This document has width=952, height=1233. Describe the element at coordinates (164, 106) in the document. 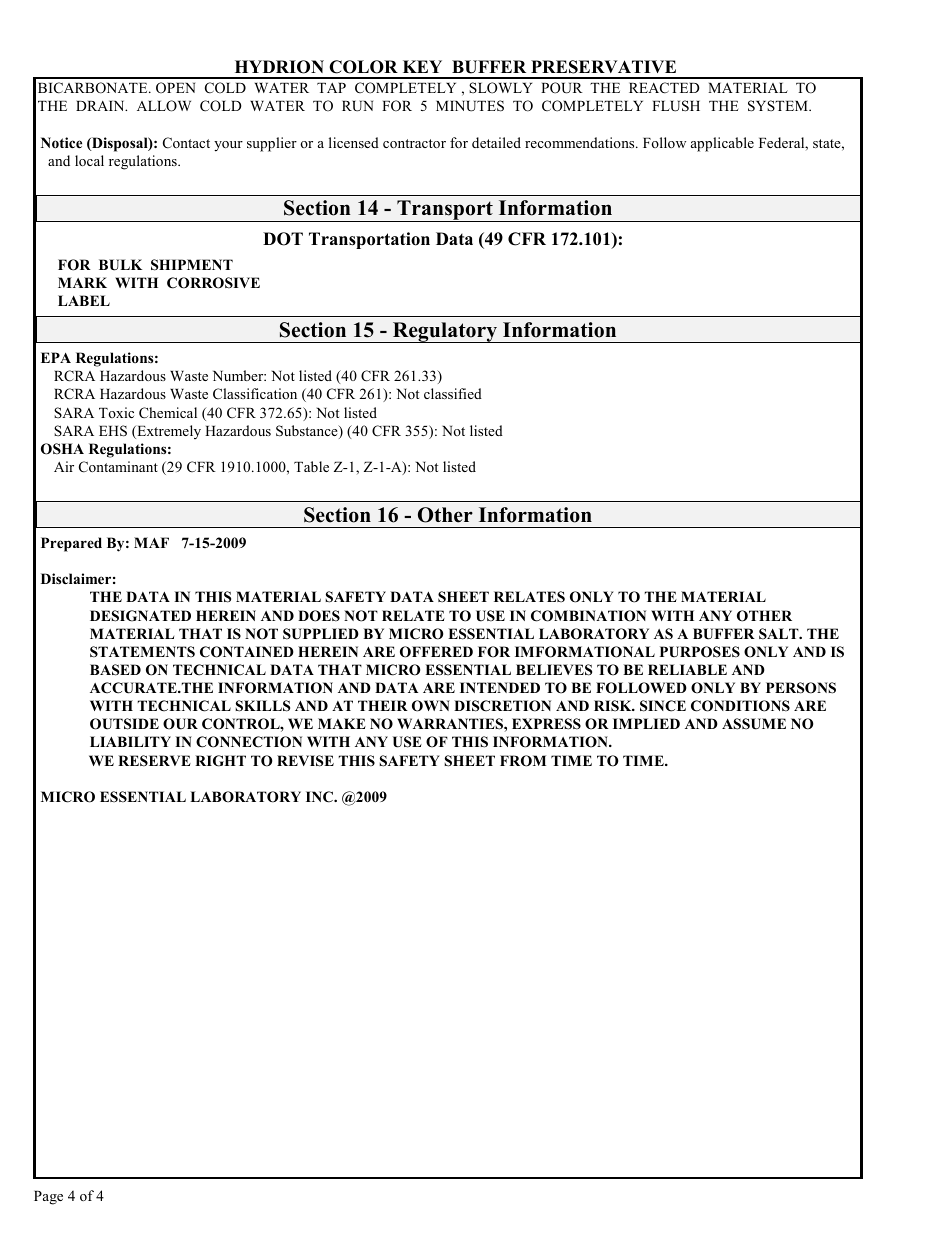

I see `ALLOW` at that location.
